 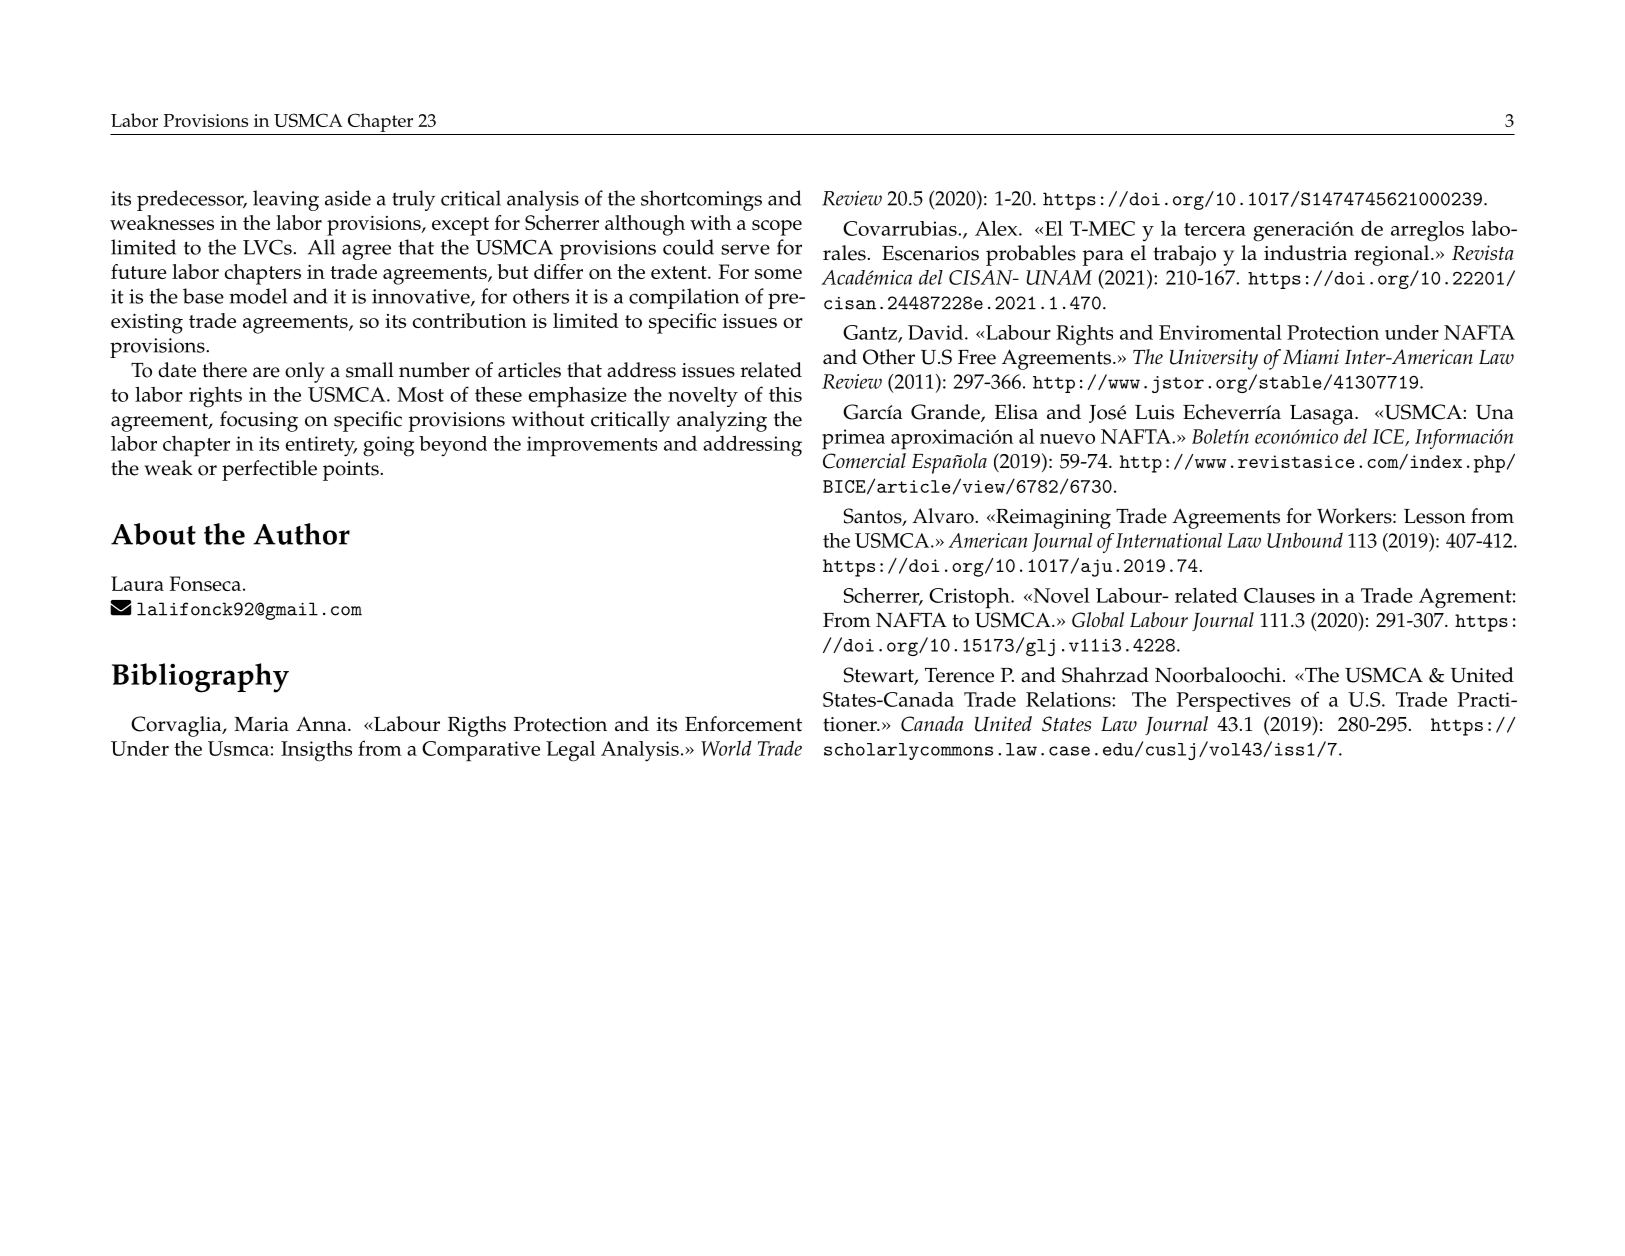 I want to click on scope, so click(x=777, y=228).
